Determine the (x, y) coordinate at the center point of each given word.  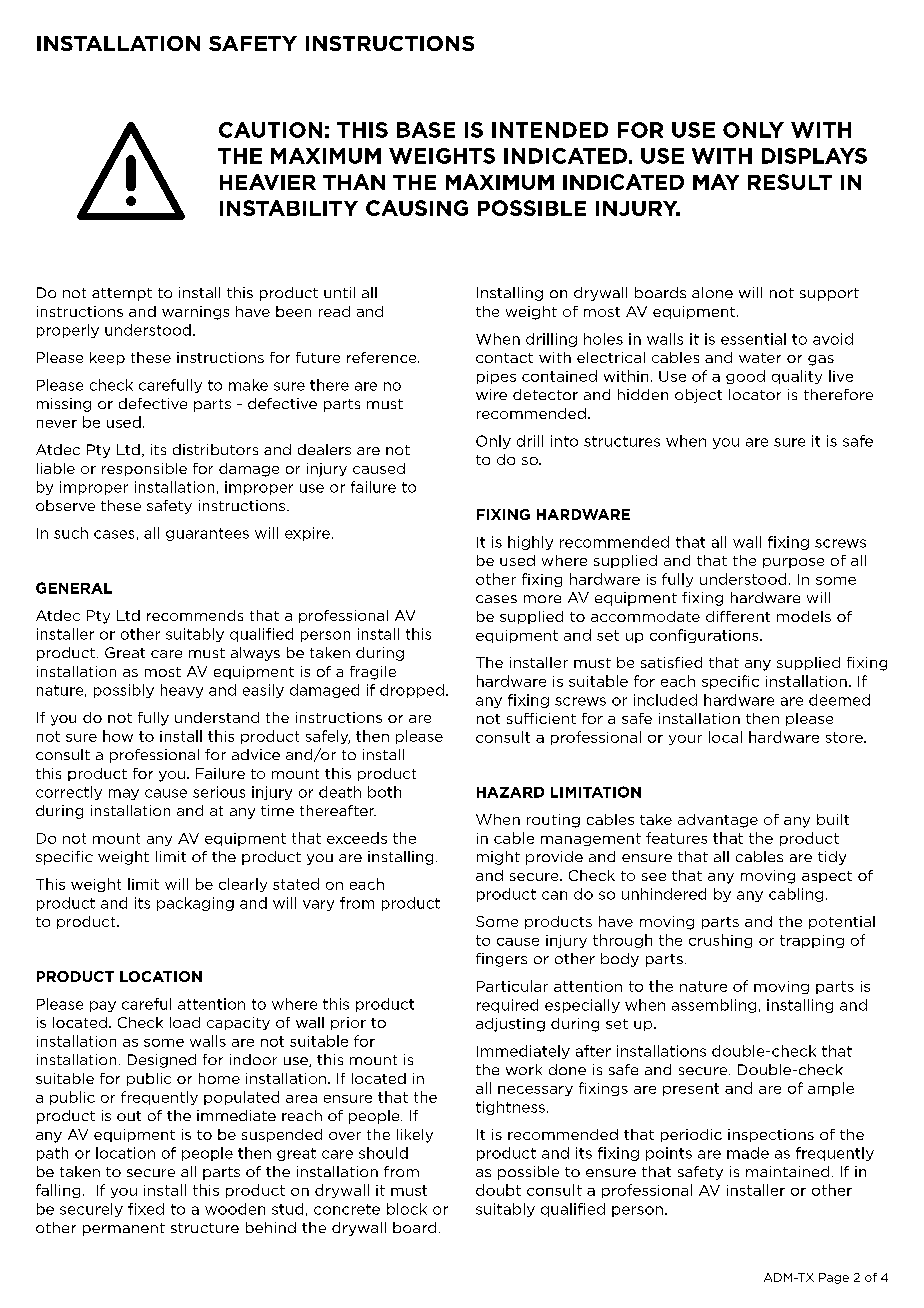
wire (491, 394)
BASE (426, 130)
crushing (720, 941)
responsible (144, 469)
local (725, 737)
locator (755, 394)
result (790, 182)
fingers (501, 960)
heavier (268, 182)
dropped (412, 691)
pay (103, 1006)
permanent (124, 1229)
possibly (124, 691)
